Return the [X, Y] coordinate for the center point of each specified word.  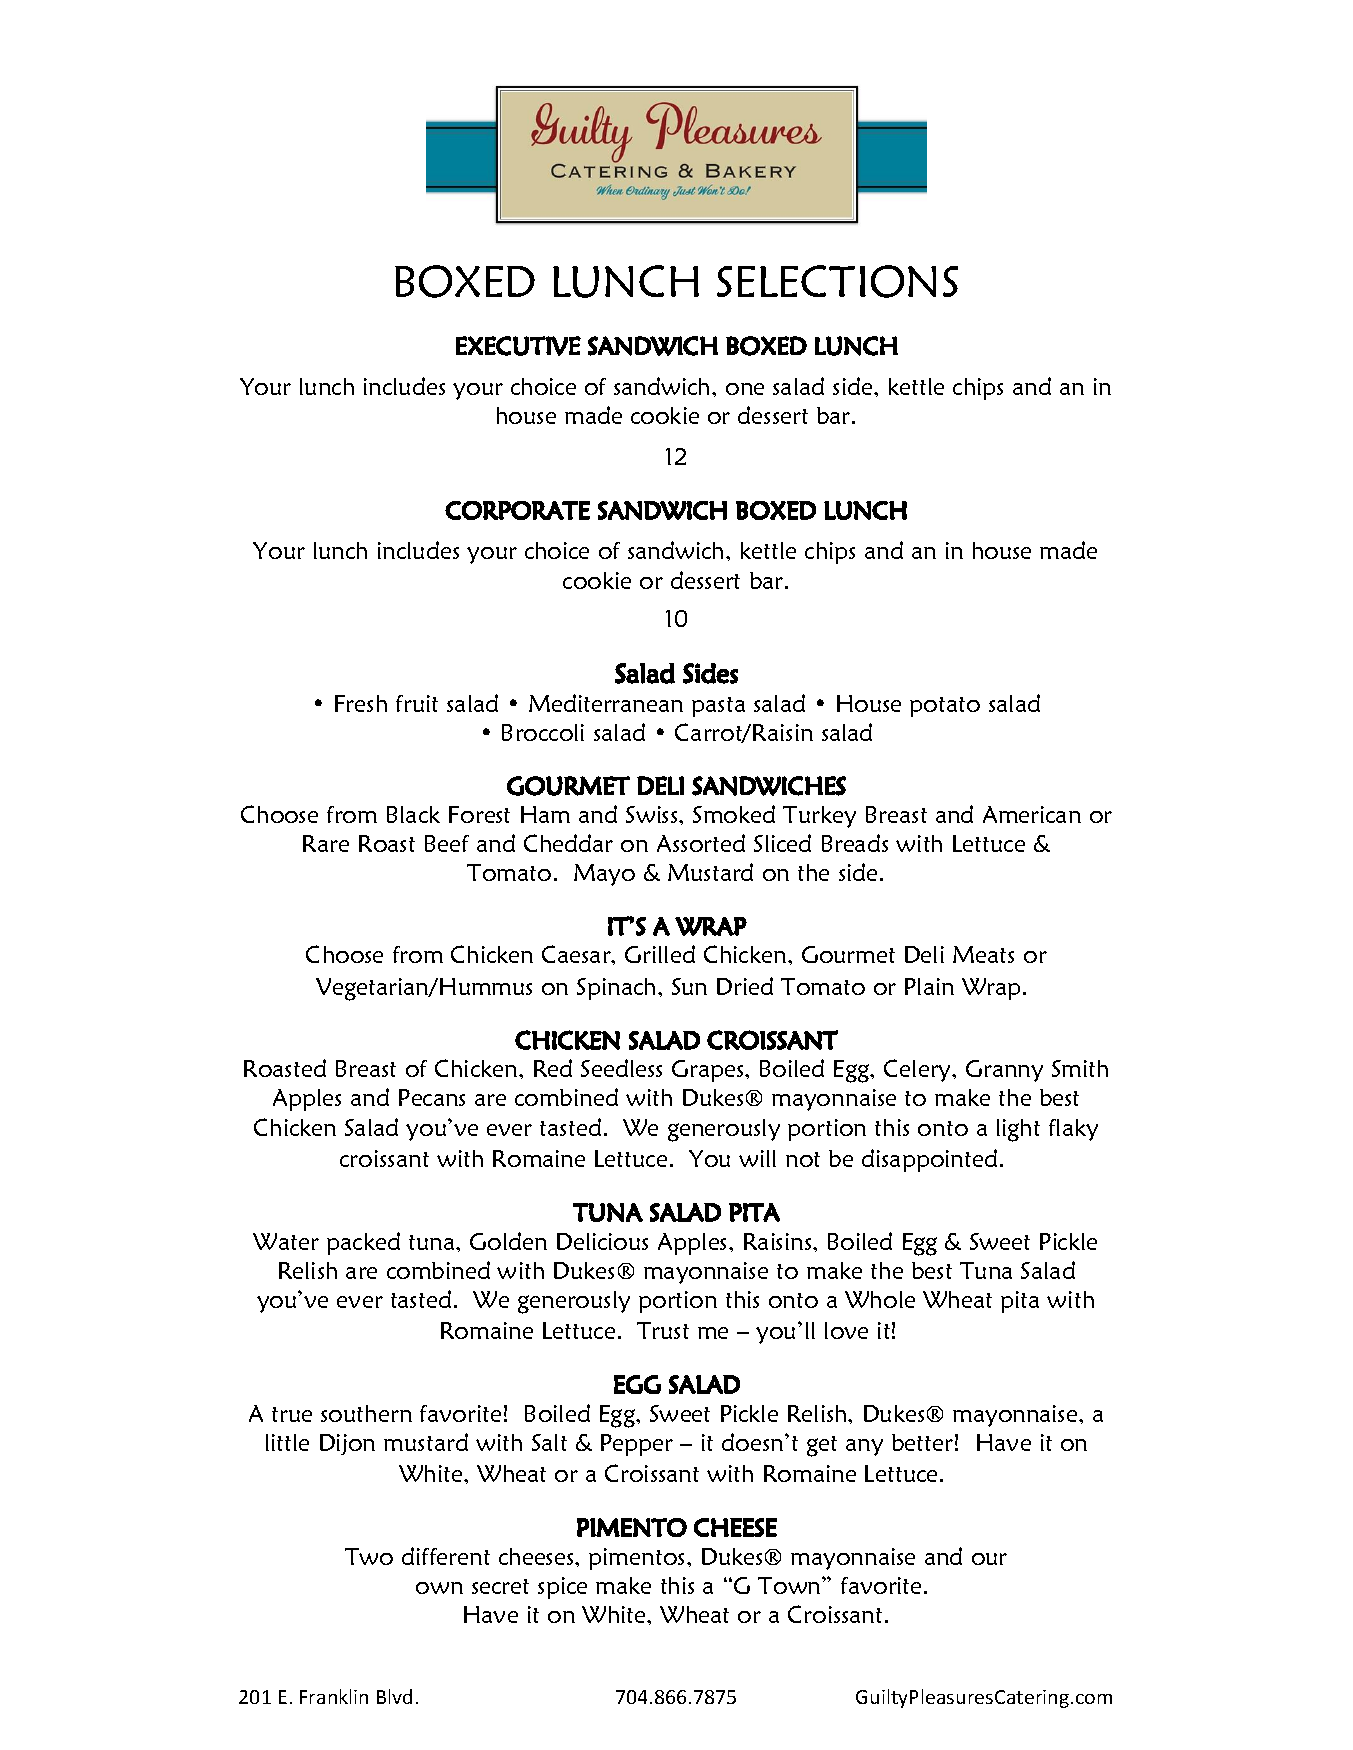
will [757, 1158]
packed [363, 1243]
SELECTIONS [837, 281]
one [745, 389]
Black [413, 814]
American [1032, 814]
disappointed [929, 1160]
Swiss [653, 814]
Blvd [394, 1696]
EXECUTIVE [518, 346]
